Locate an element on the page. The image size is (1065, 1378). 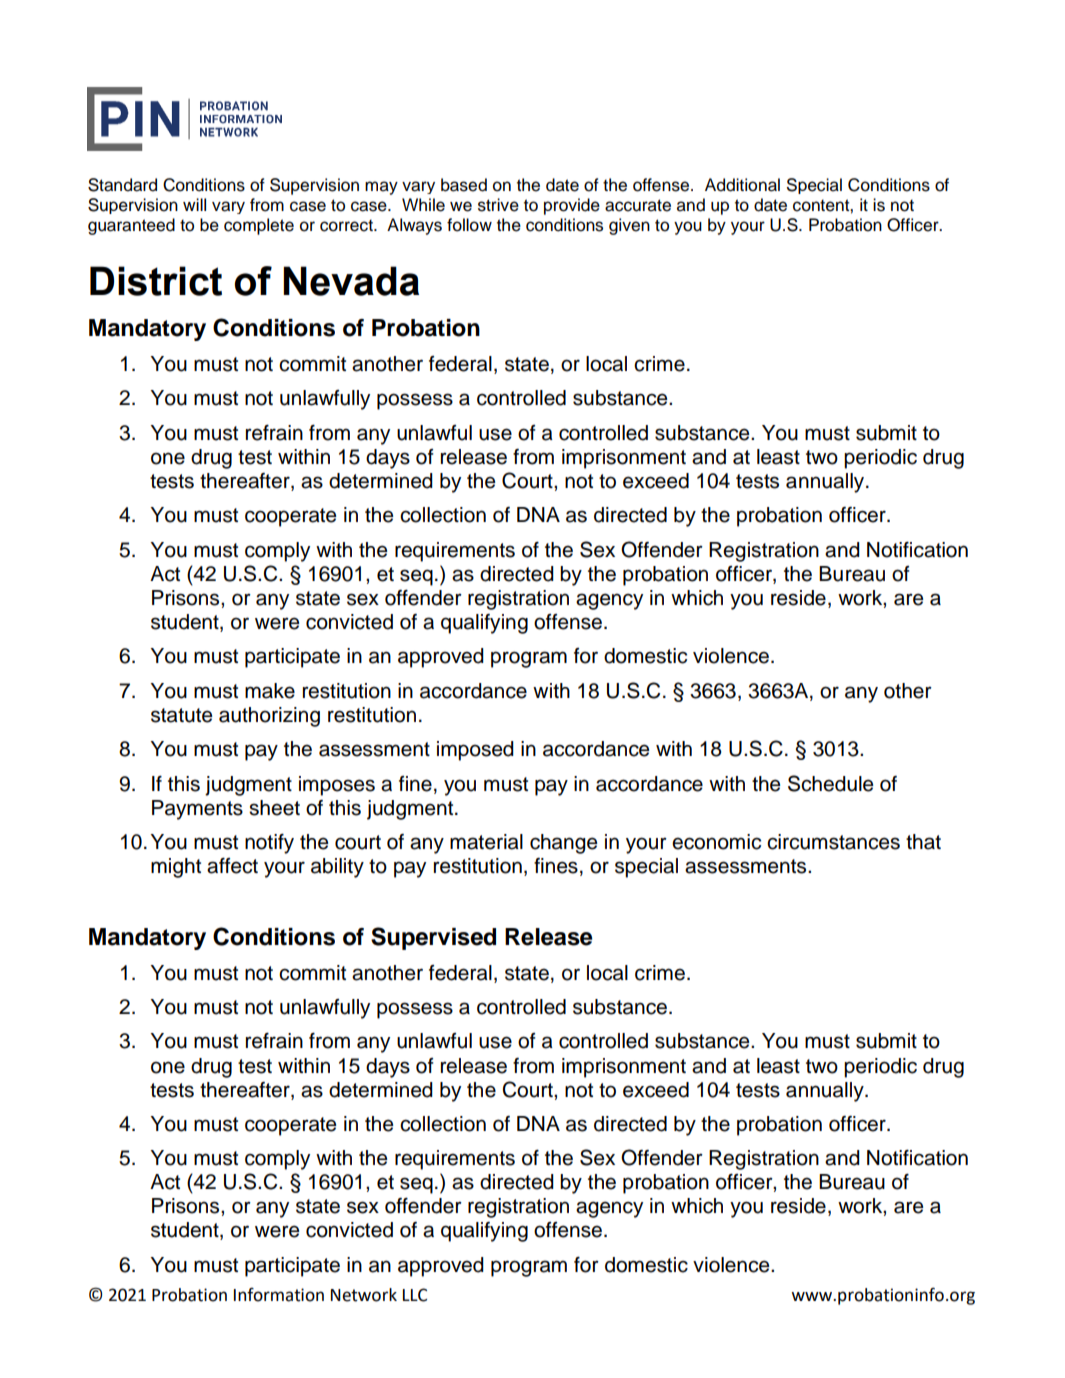
Schedule is located at coordinates (830, 783).
